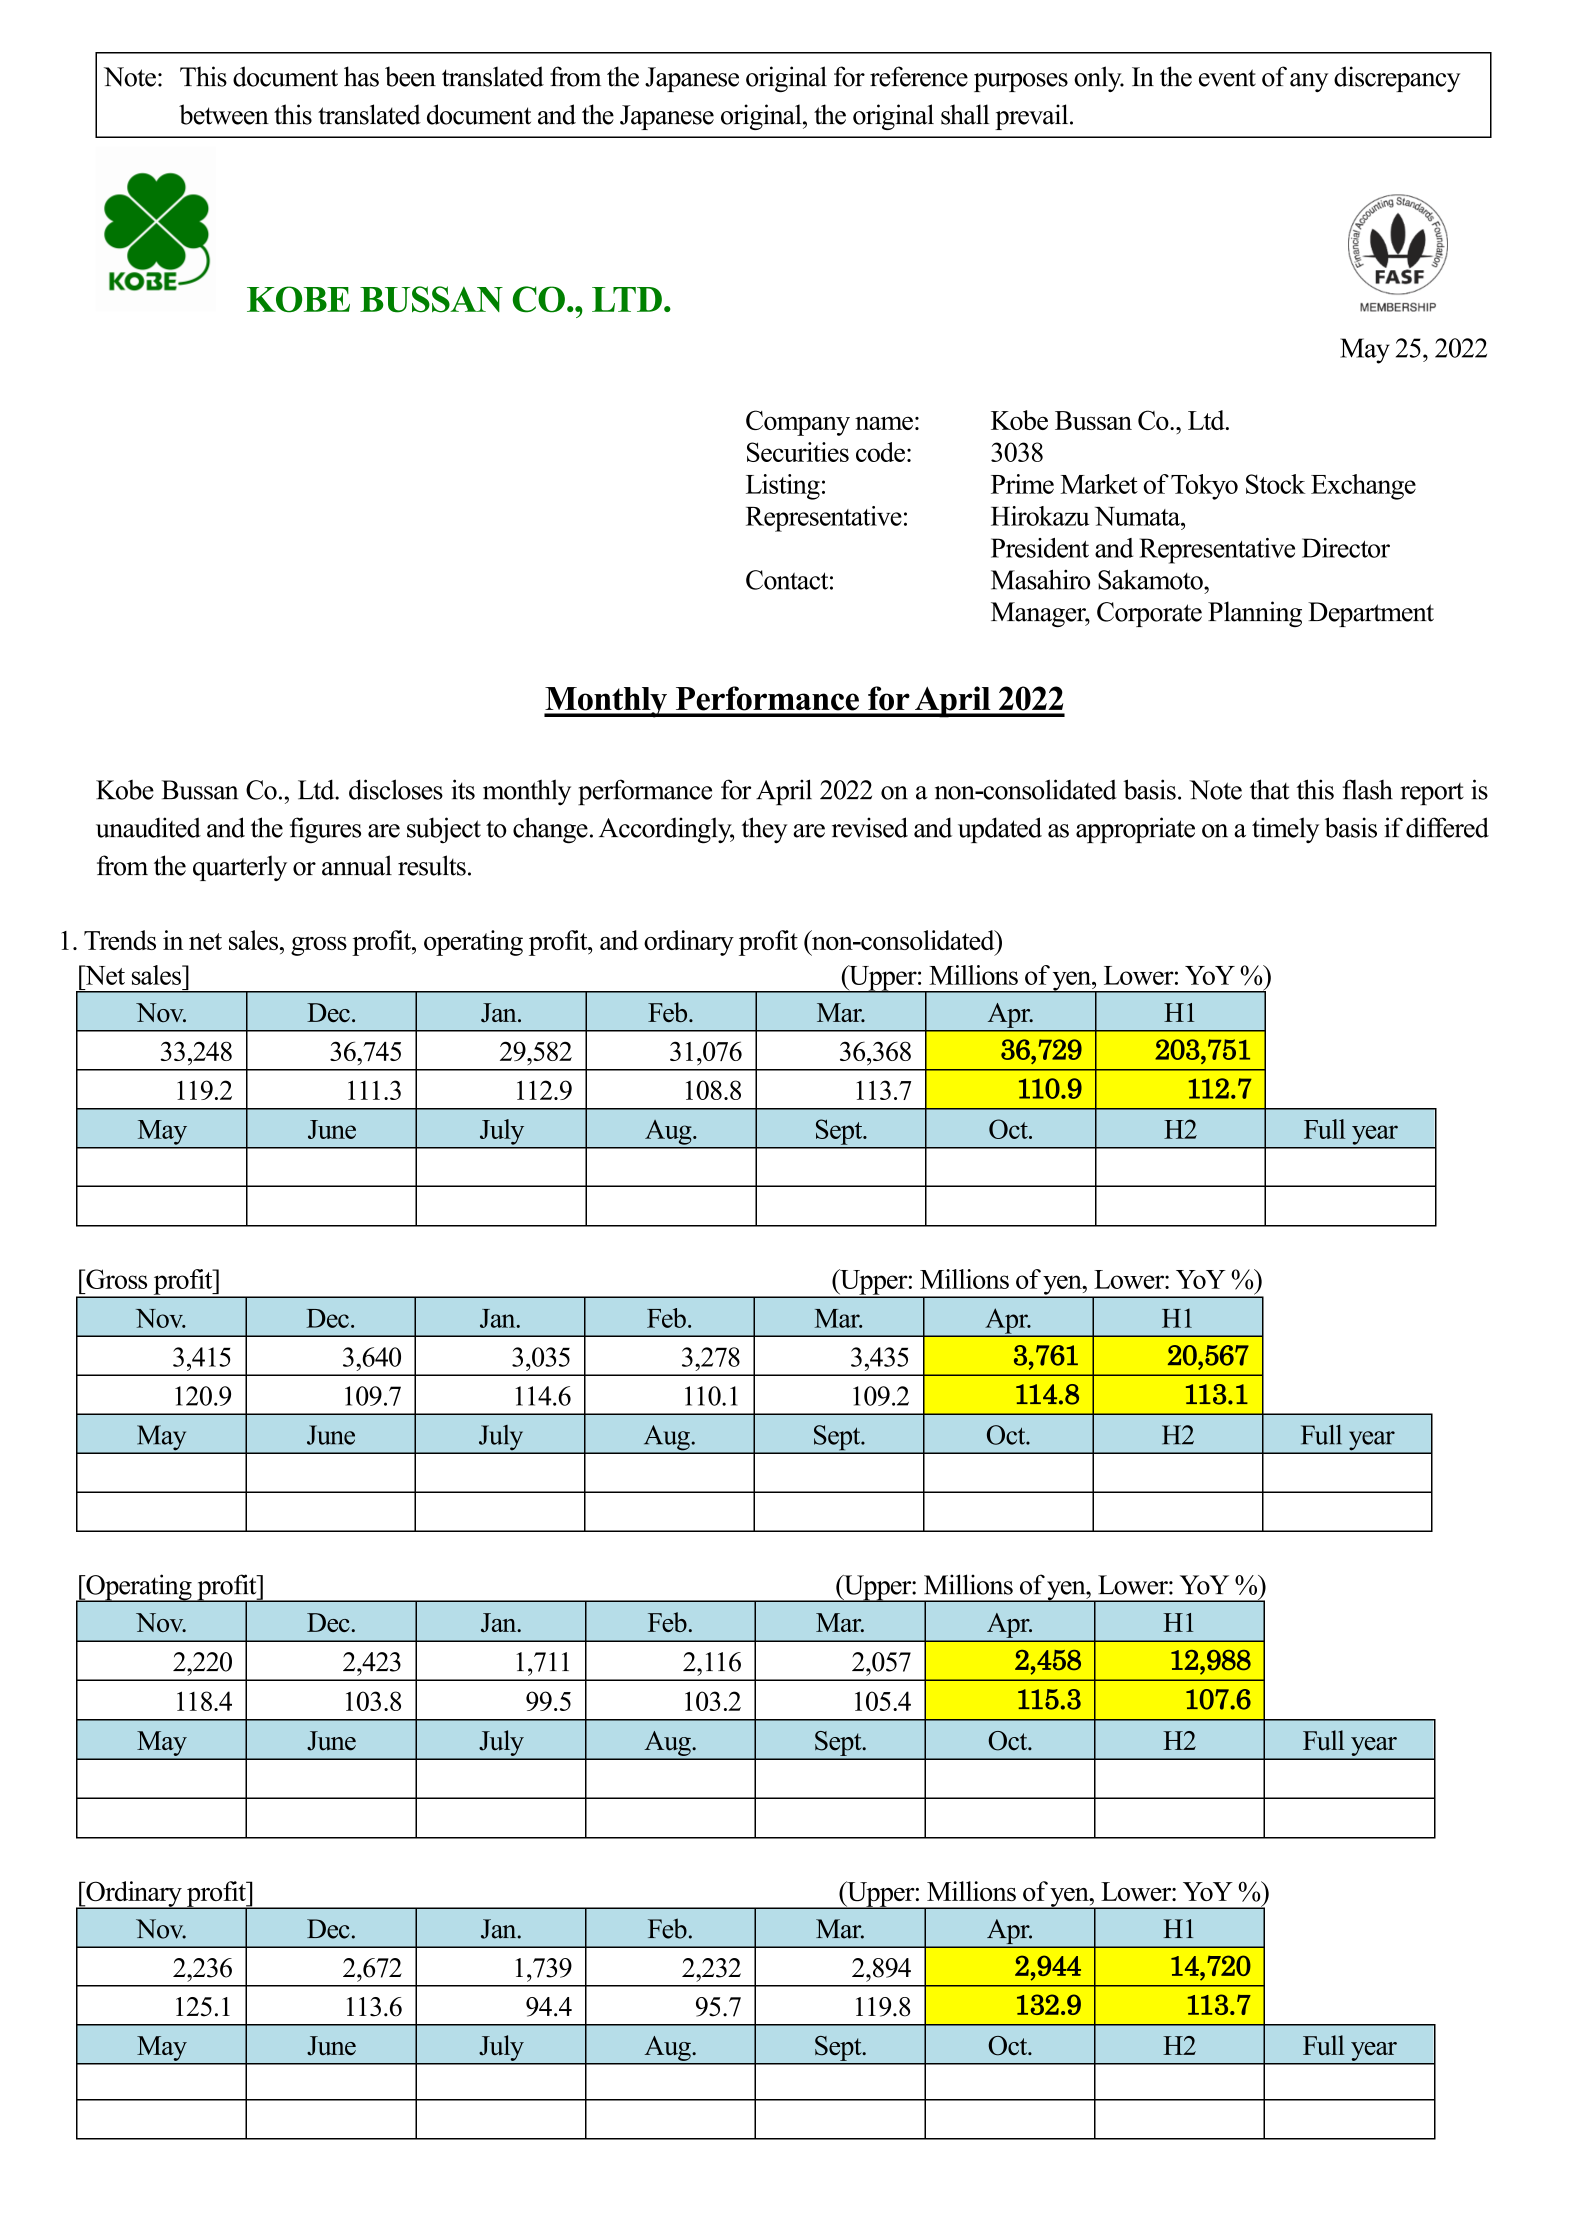 Image resolution: width=1583 pixels, height=2238 pixels. What do you see at coordinates (1285, 830) in the screenshot?
I see `timely` at bounding box center [1285, 830].
